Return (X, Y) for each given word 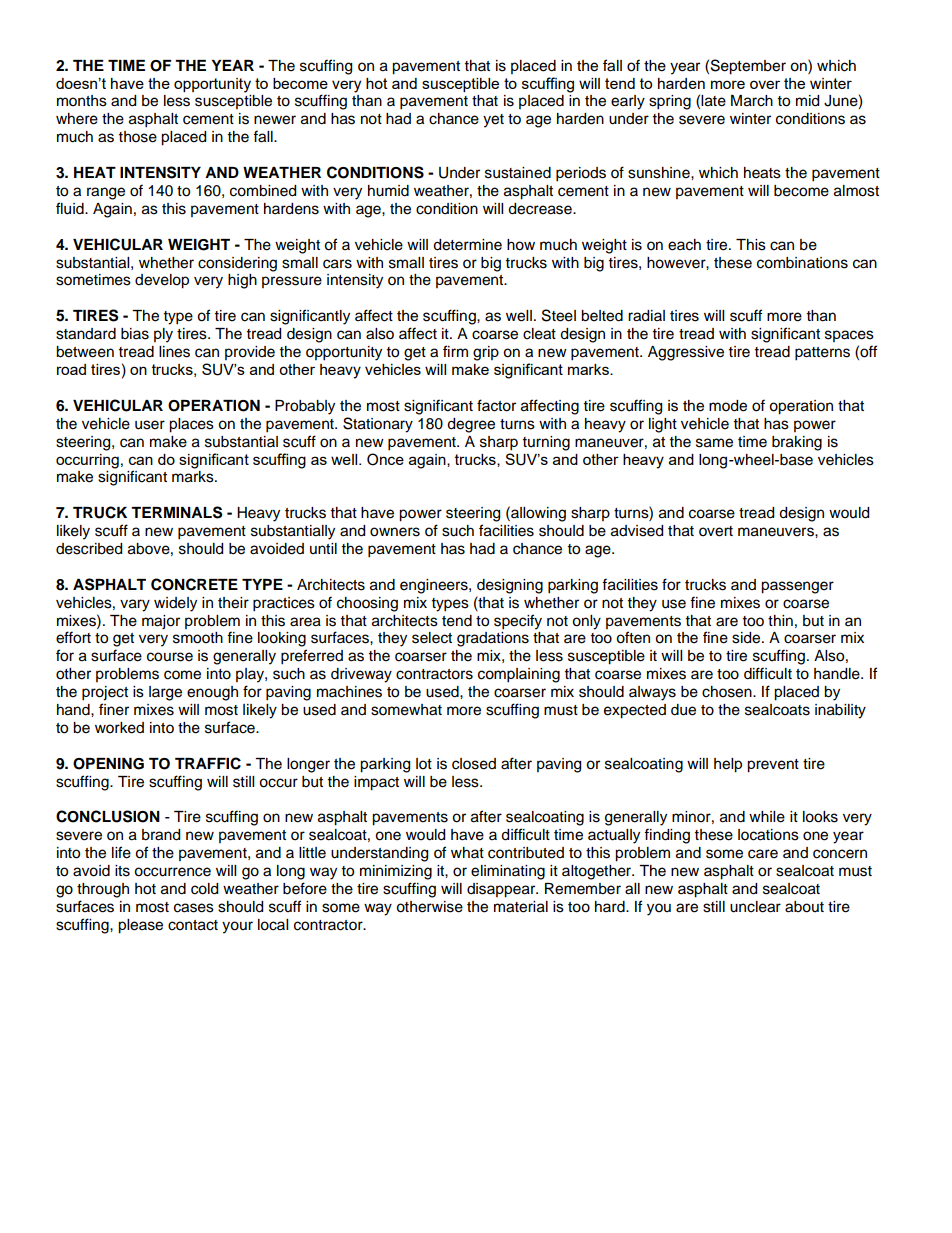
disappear (502, 890)
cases (194, 908)
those (138, 137)
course (170, 657)
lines (174, 352)
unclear (755, 907)
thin (780, 620)
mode (728, 406)
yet (493, 121)
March (752, 101)
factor (496, 405)
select (432, 638)
